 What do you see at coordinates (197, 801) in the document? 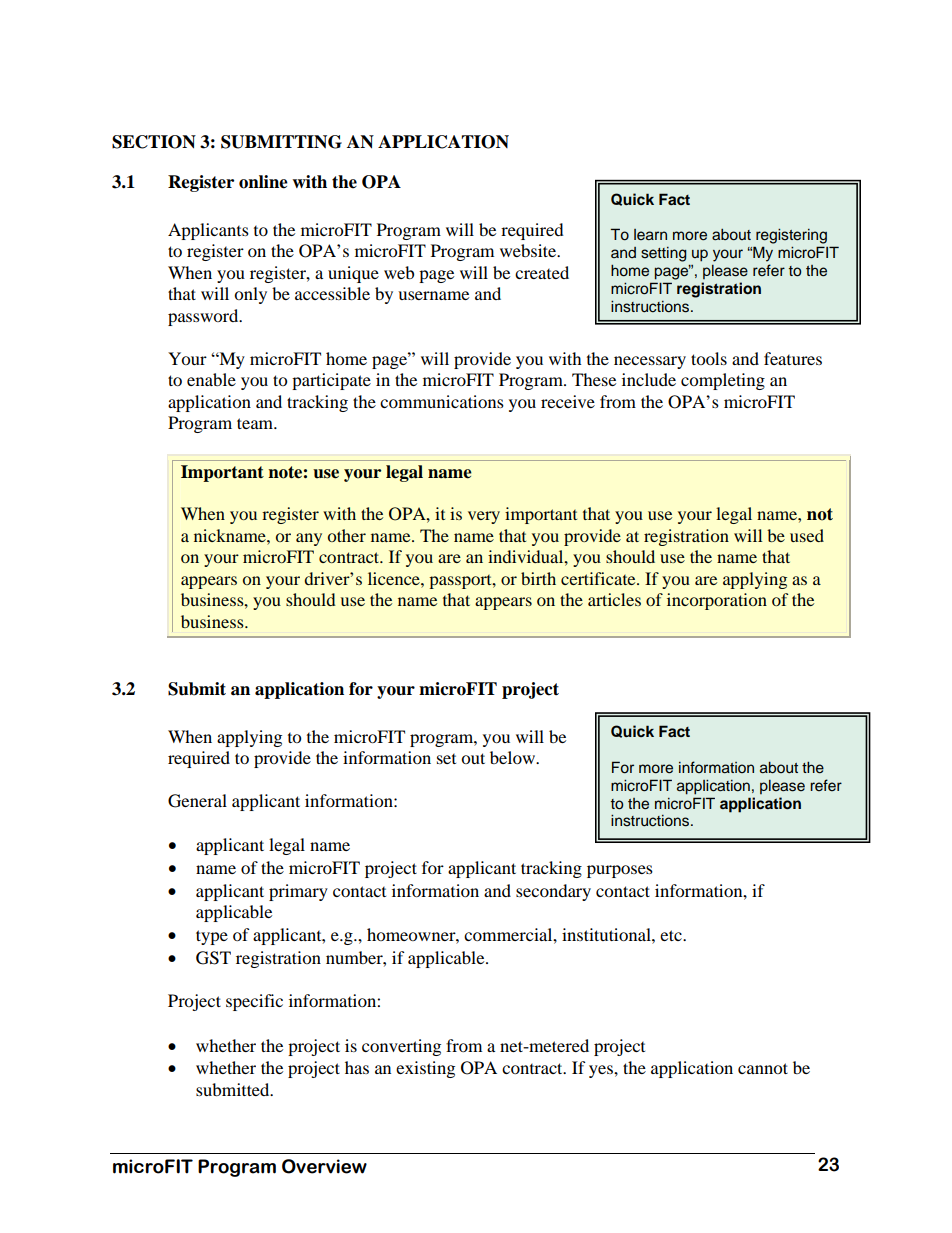
I see `General` at bounding box center [197, 801].
